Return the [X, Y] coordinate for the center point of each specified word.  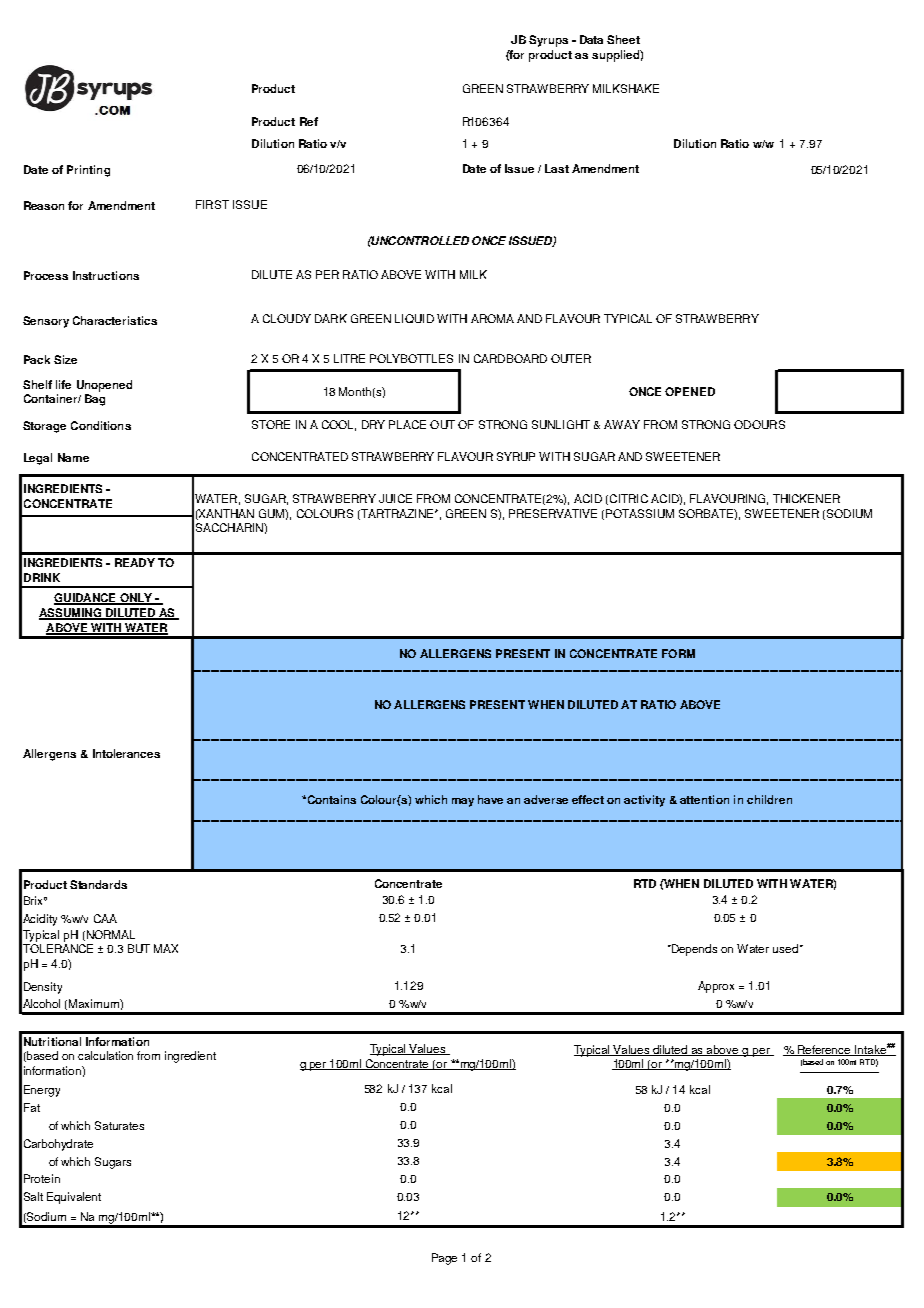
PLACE [407, 424]
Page [444, 1259]
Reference [824, 1050]
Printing [88, 171]
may [463, 802]
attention [704, 799]
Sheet [623, 39]
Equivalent [74, 1198]
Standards [98, 884]
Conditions [101, 425]
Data [591, 39]
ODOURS [759, 424]
